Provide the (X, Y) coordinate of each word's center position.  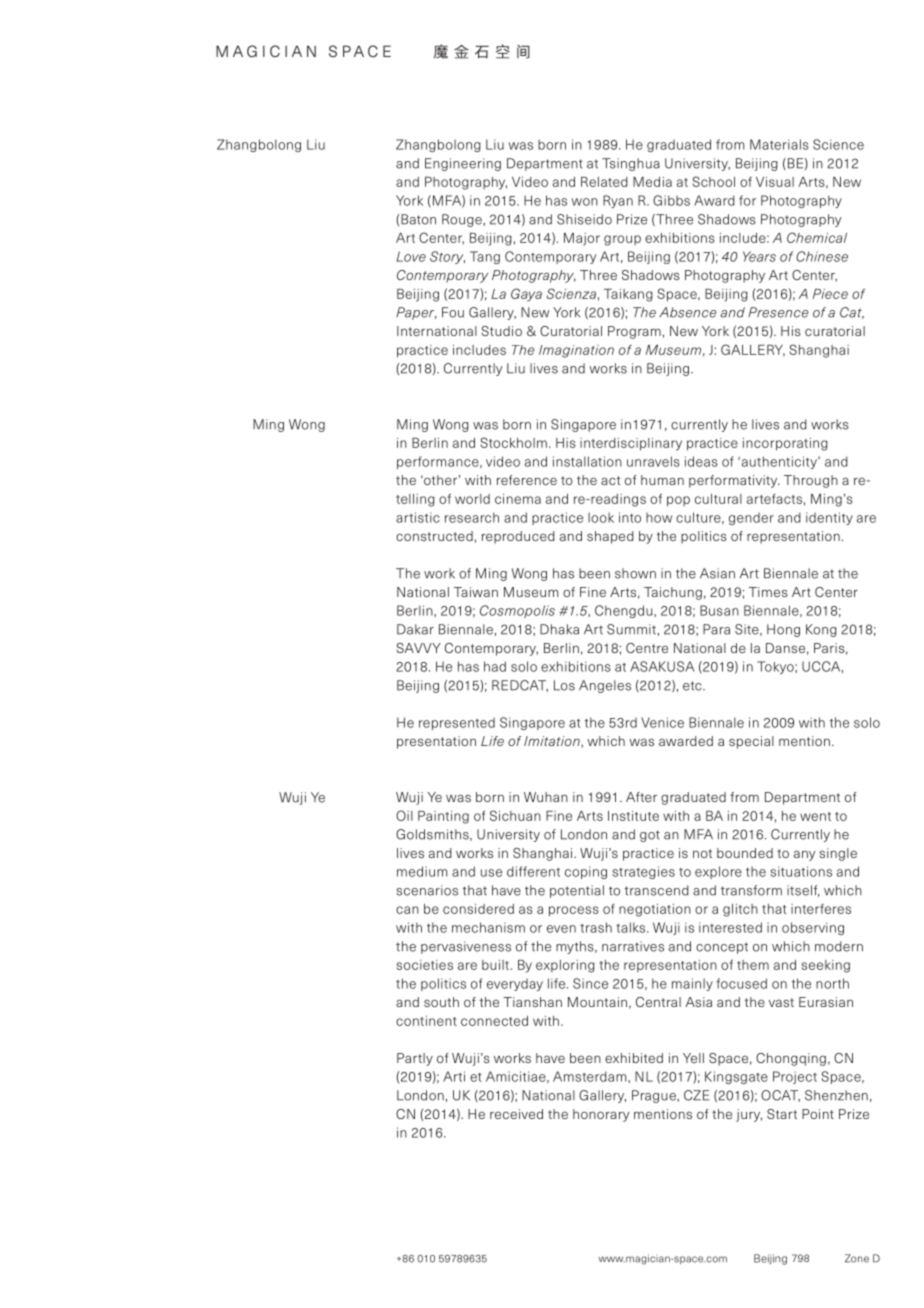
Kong (821, 630)
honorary (601, 1115)
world (472, 499)
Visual (775, 182)
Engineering (463, 164)
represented (457, 723)
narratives (633, 946)
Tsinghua (631, 164)
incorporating (785, 444)
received (516, 1114)
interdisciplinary (631, 444)
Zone (857, 1258)
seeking (825, 966)
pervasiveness (466, 947)
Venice (662, 722)
